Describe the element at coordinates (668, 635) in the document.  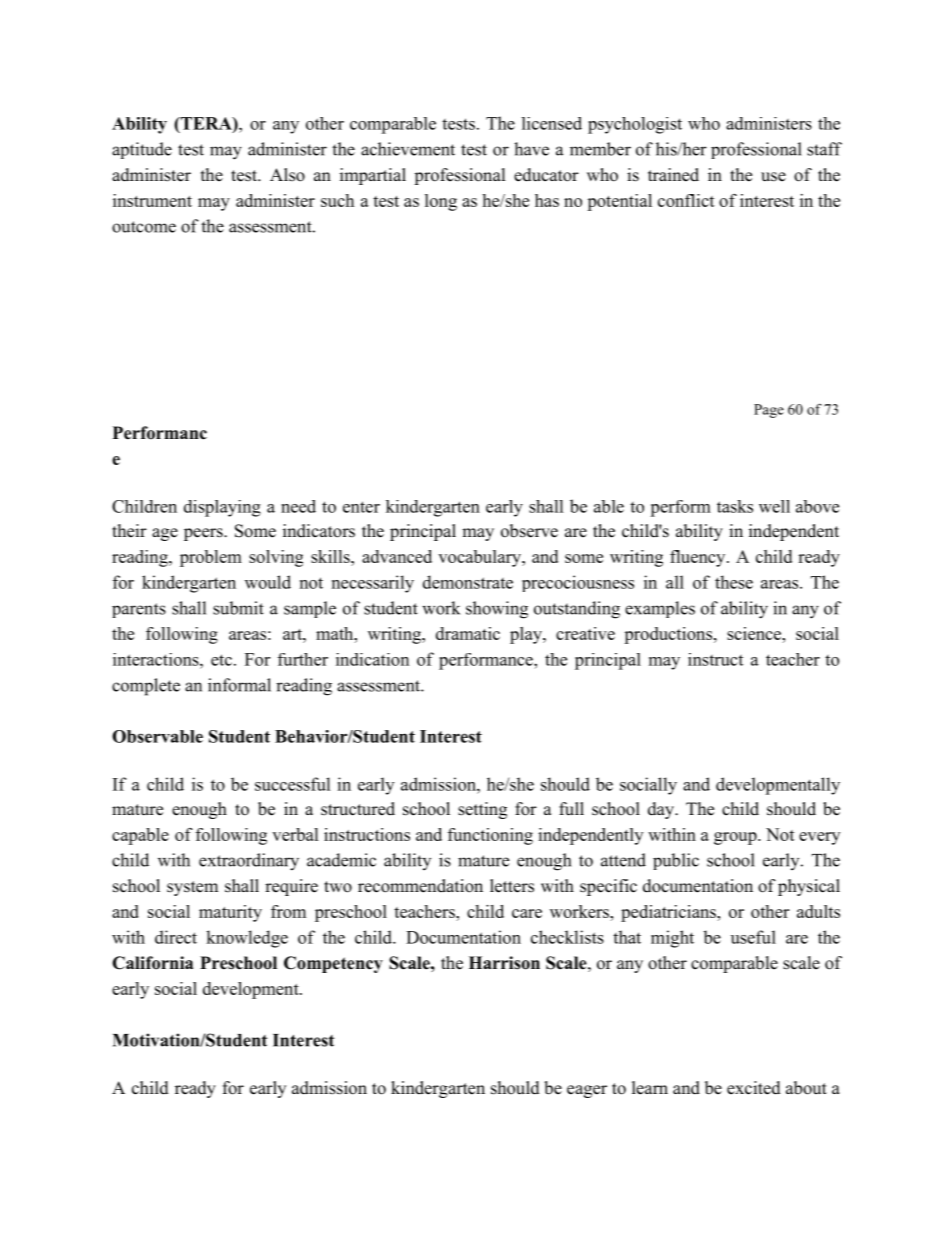
I see `productions` at that location.
